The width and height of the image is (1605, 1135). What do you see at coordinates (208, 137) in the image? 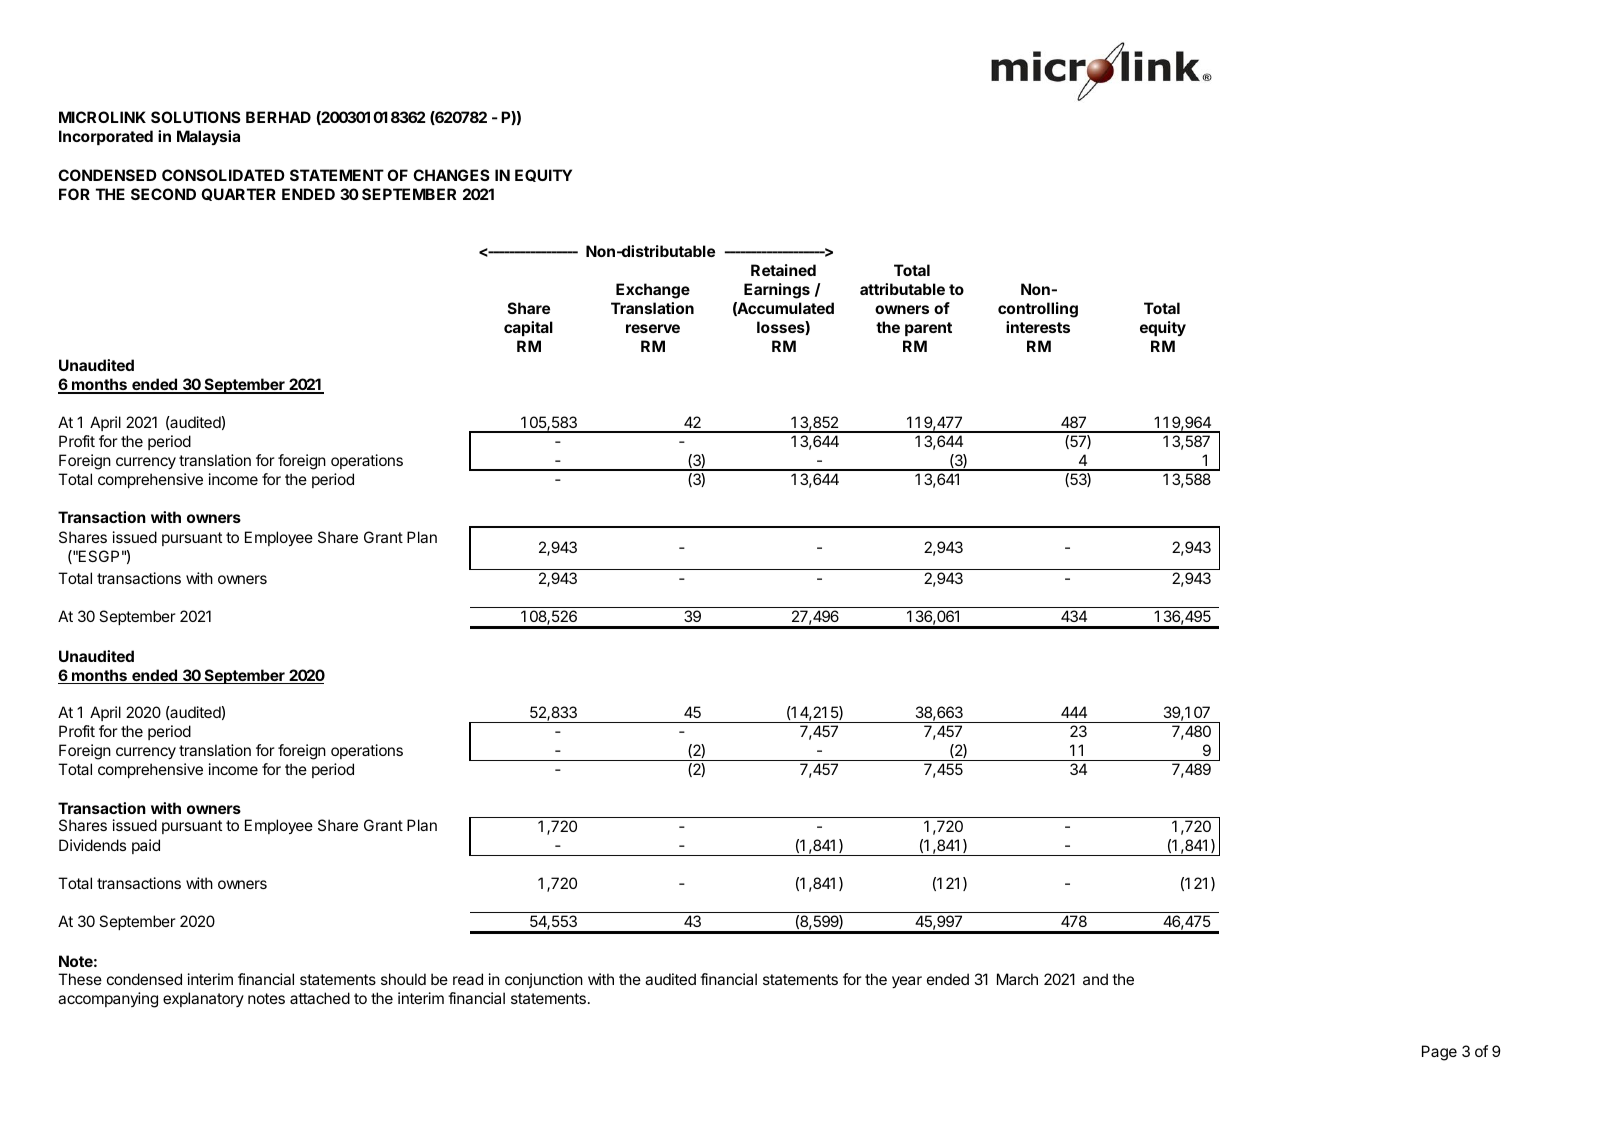
I see `Malaysia` at bounding box center [208, 137].
